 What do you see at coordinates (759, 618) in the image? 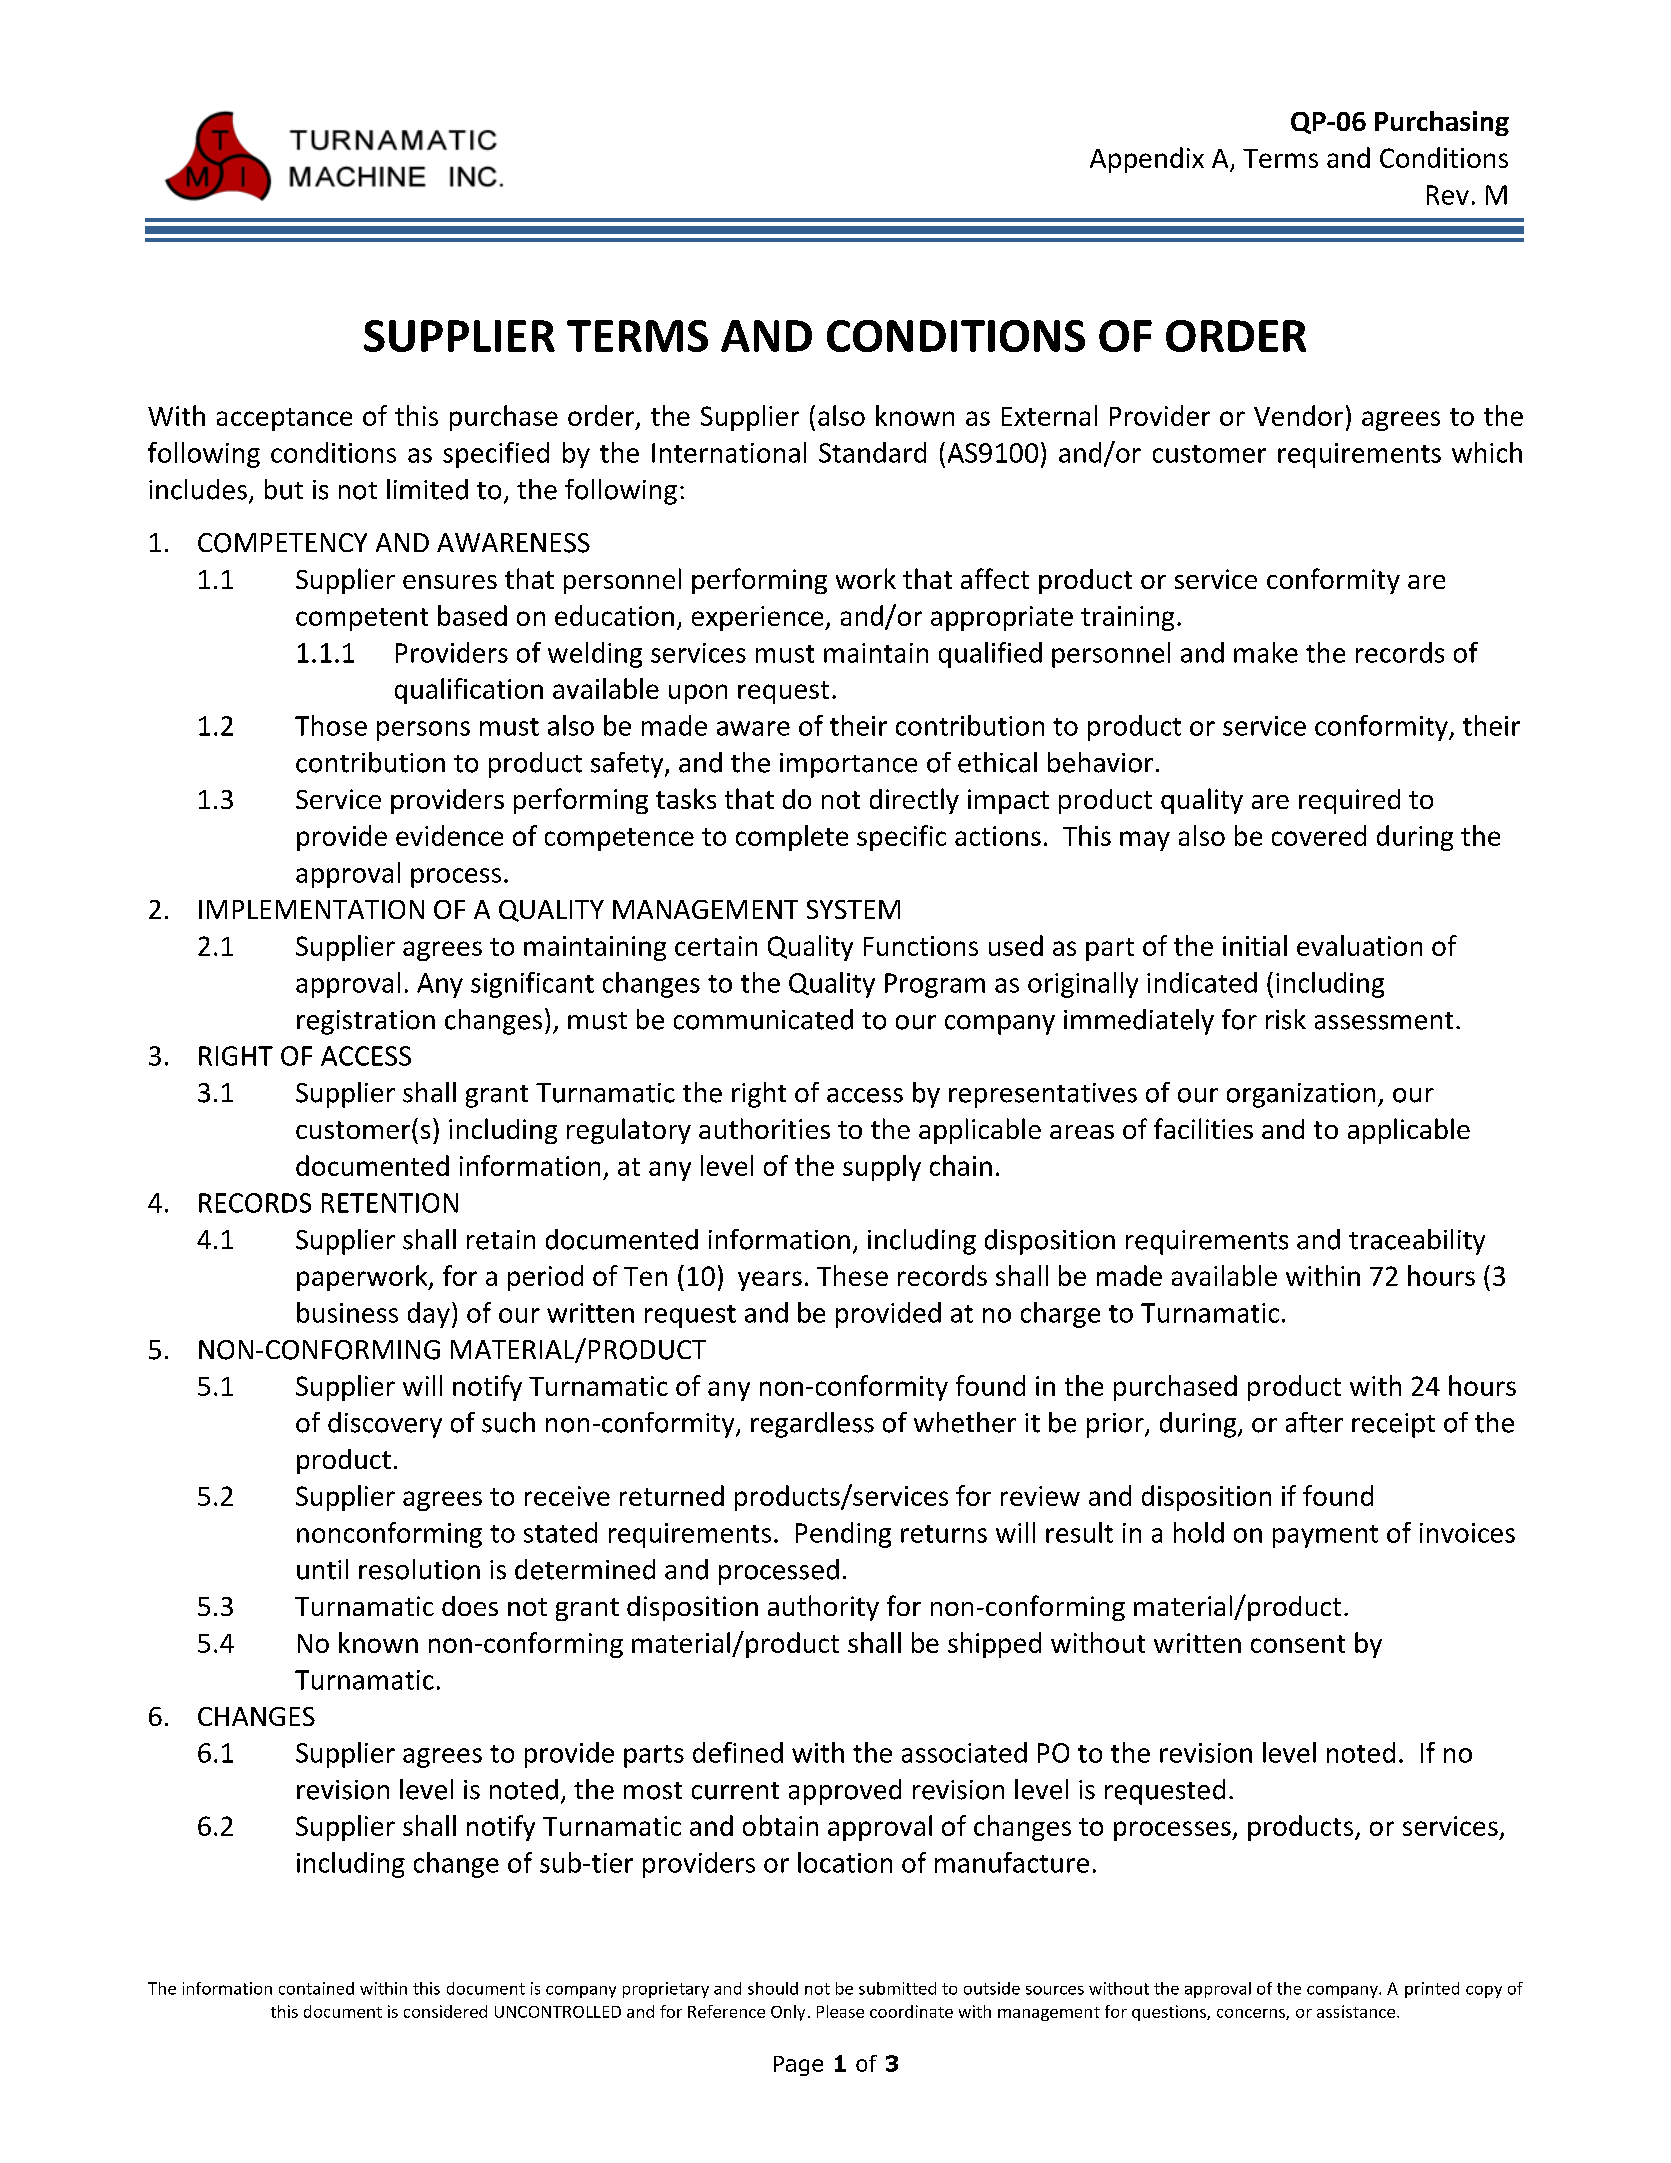
I see `experience` at bounding box center [759, 618].
